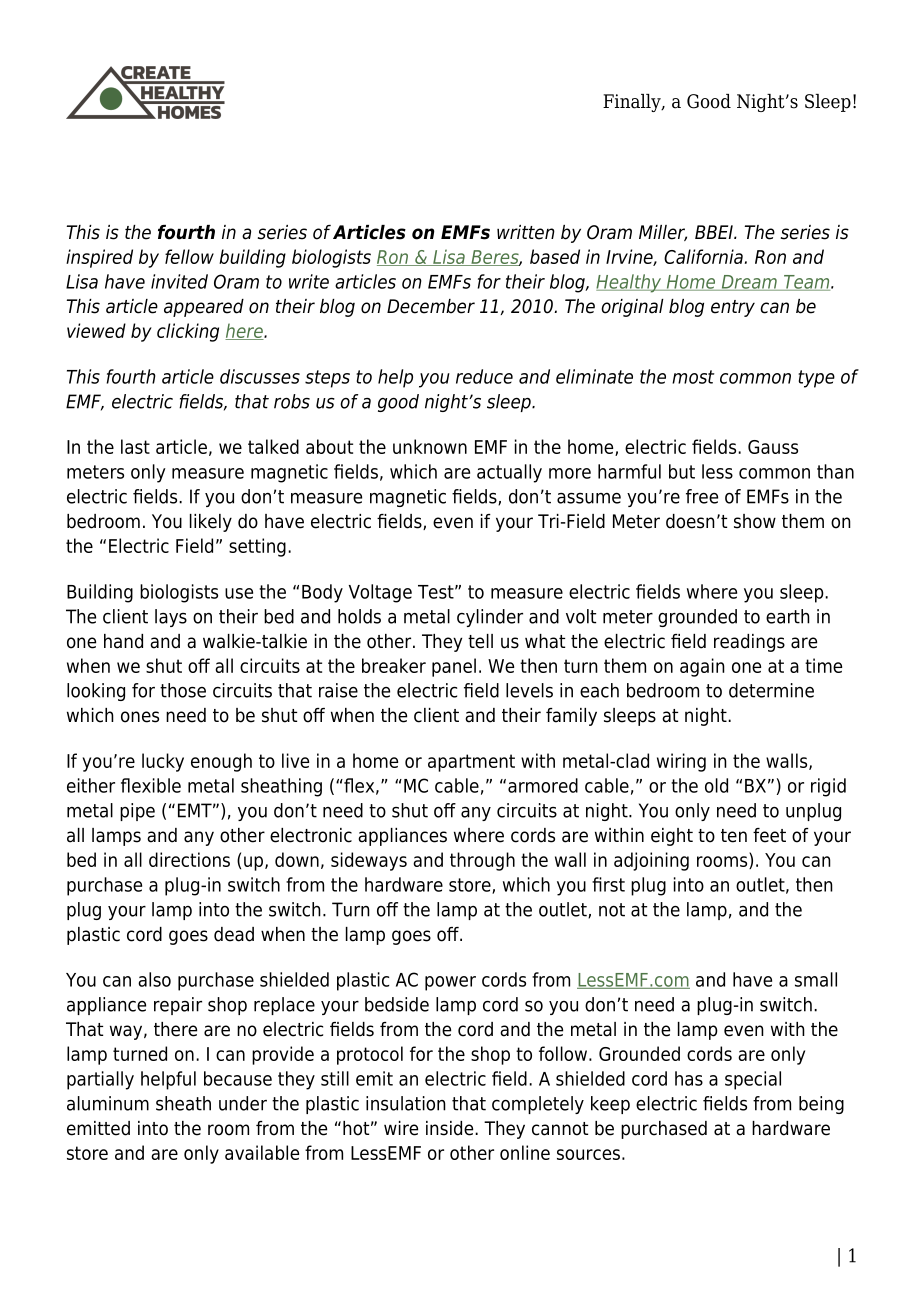 This page has width=924, height=1308. I want to click on under, so click(243, 1103).
